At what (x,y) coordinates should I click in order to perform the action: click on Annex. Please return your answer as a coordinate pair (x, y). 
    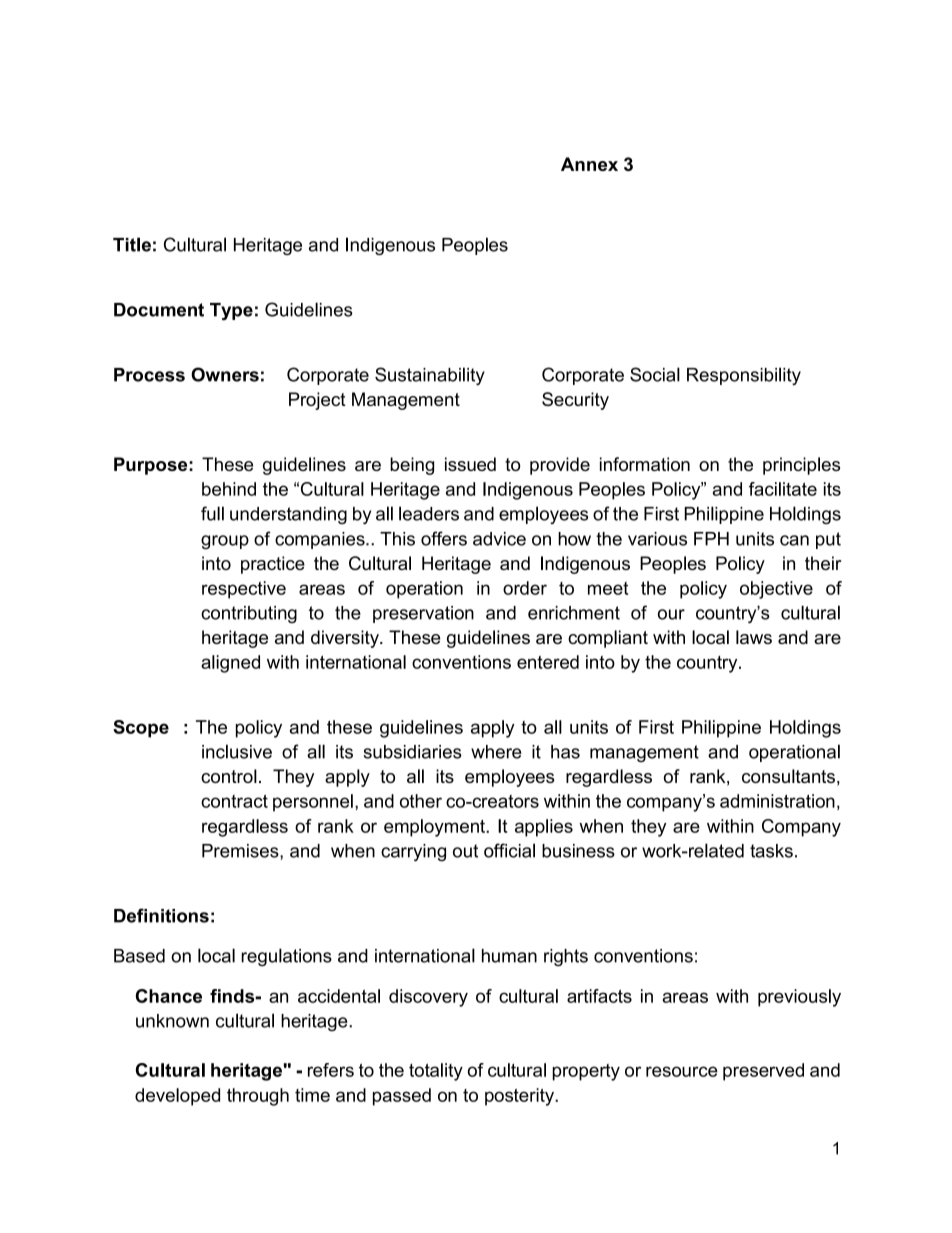
    Looking at the image, I should click on (589, 164).
